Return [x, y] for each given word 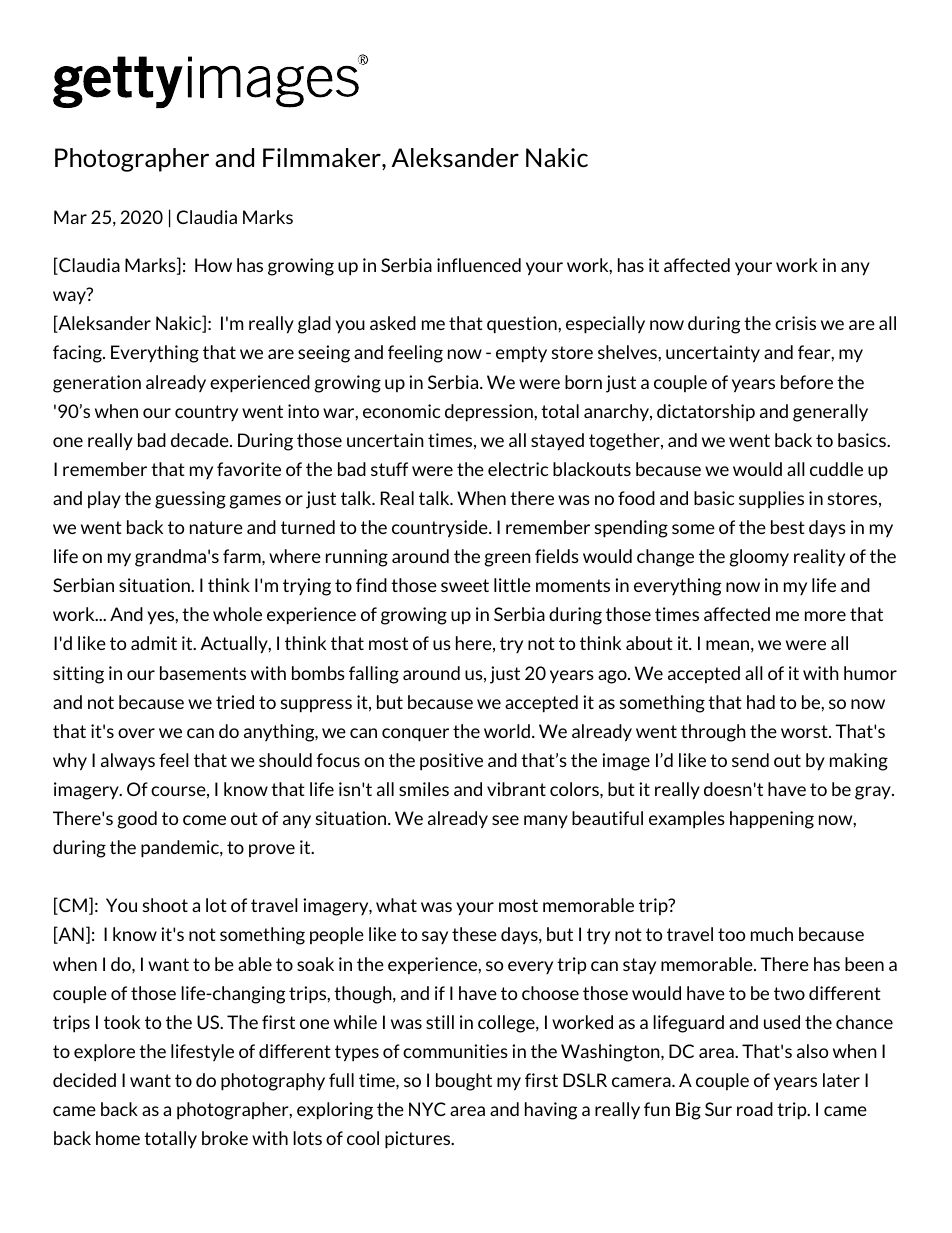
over [136, 733]
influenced [479, 265]
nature [216, 527]
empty [521, 354]
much [772, 934]
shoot [165, 905]
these [474, 934]
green [507, 560]
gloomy [759, 558]
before [807, 382]
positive [451, 762]
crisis [795, 323]
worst [805, 731]
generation [97, 384]
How [213, 265]
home [118, 1138]
